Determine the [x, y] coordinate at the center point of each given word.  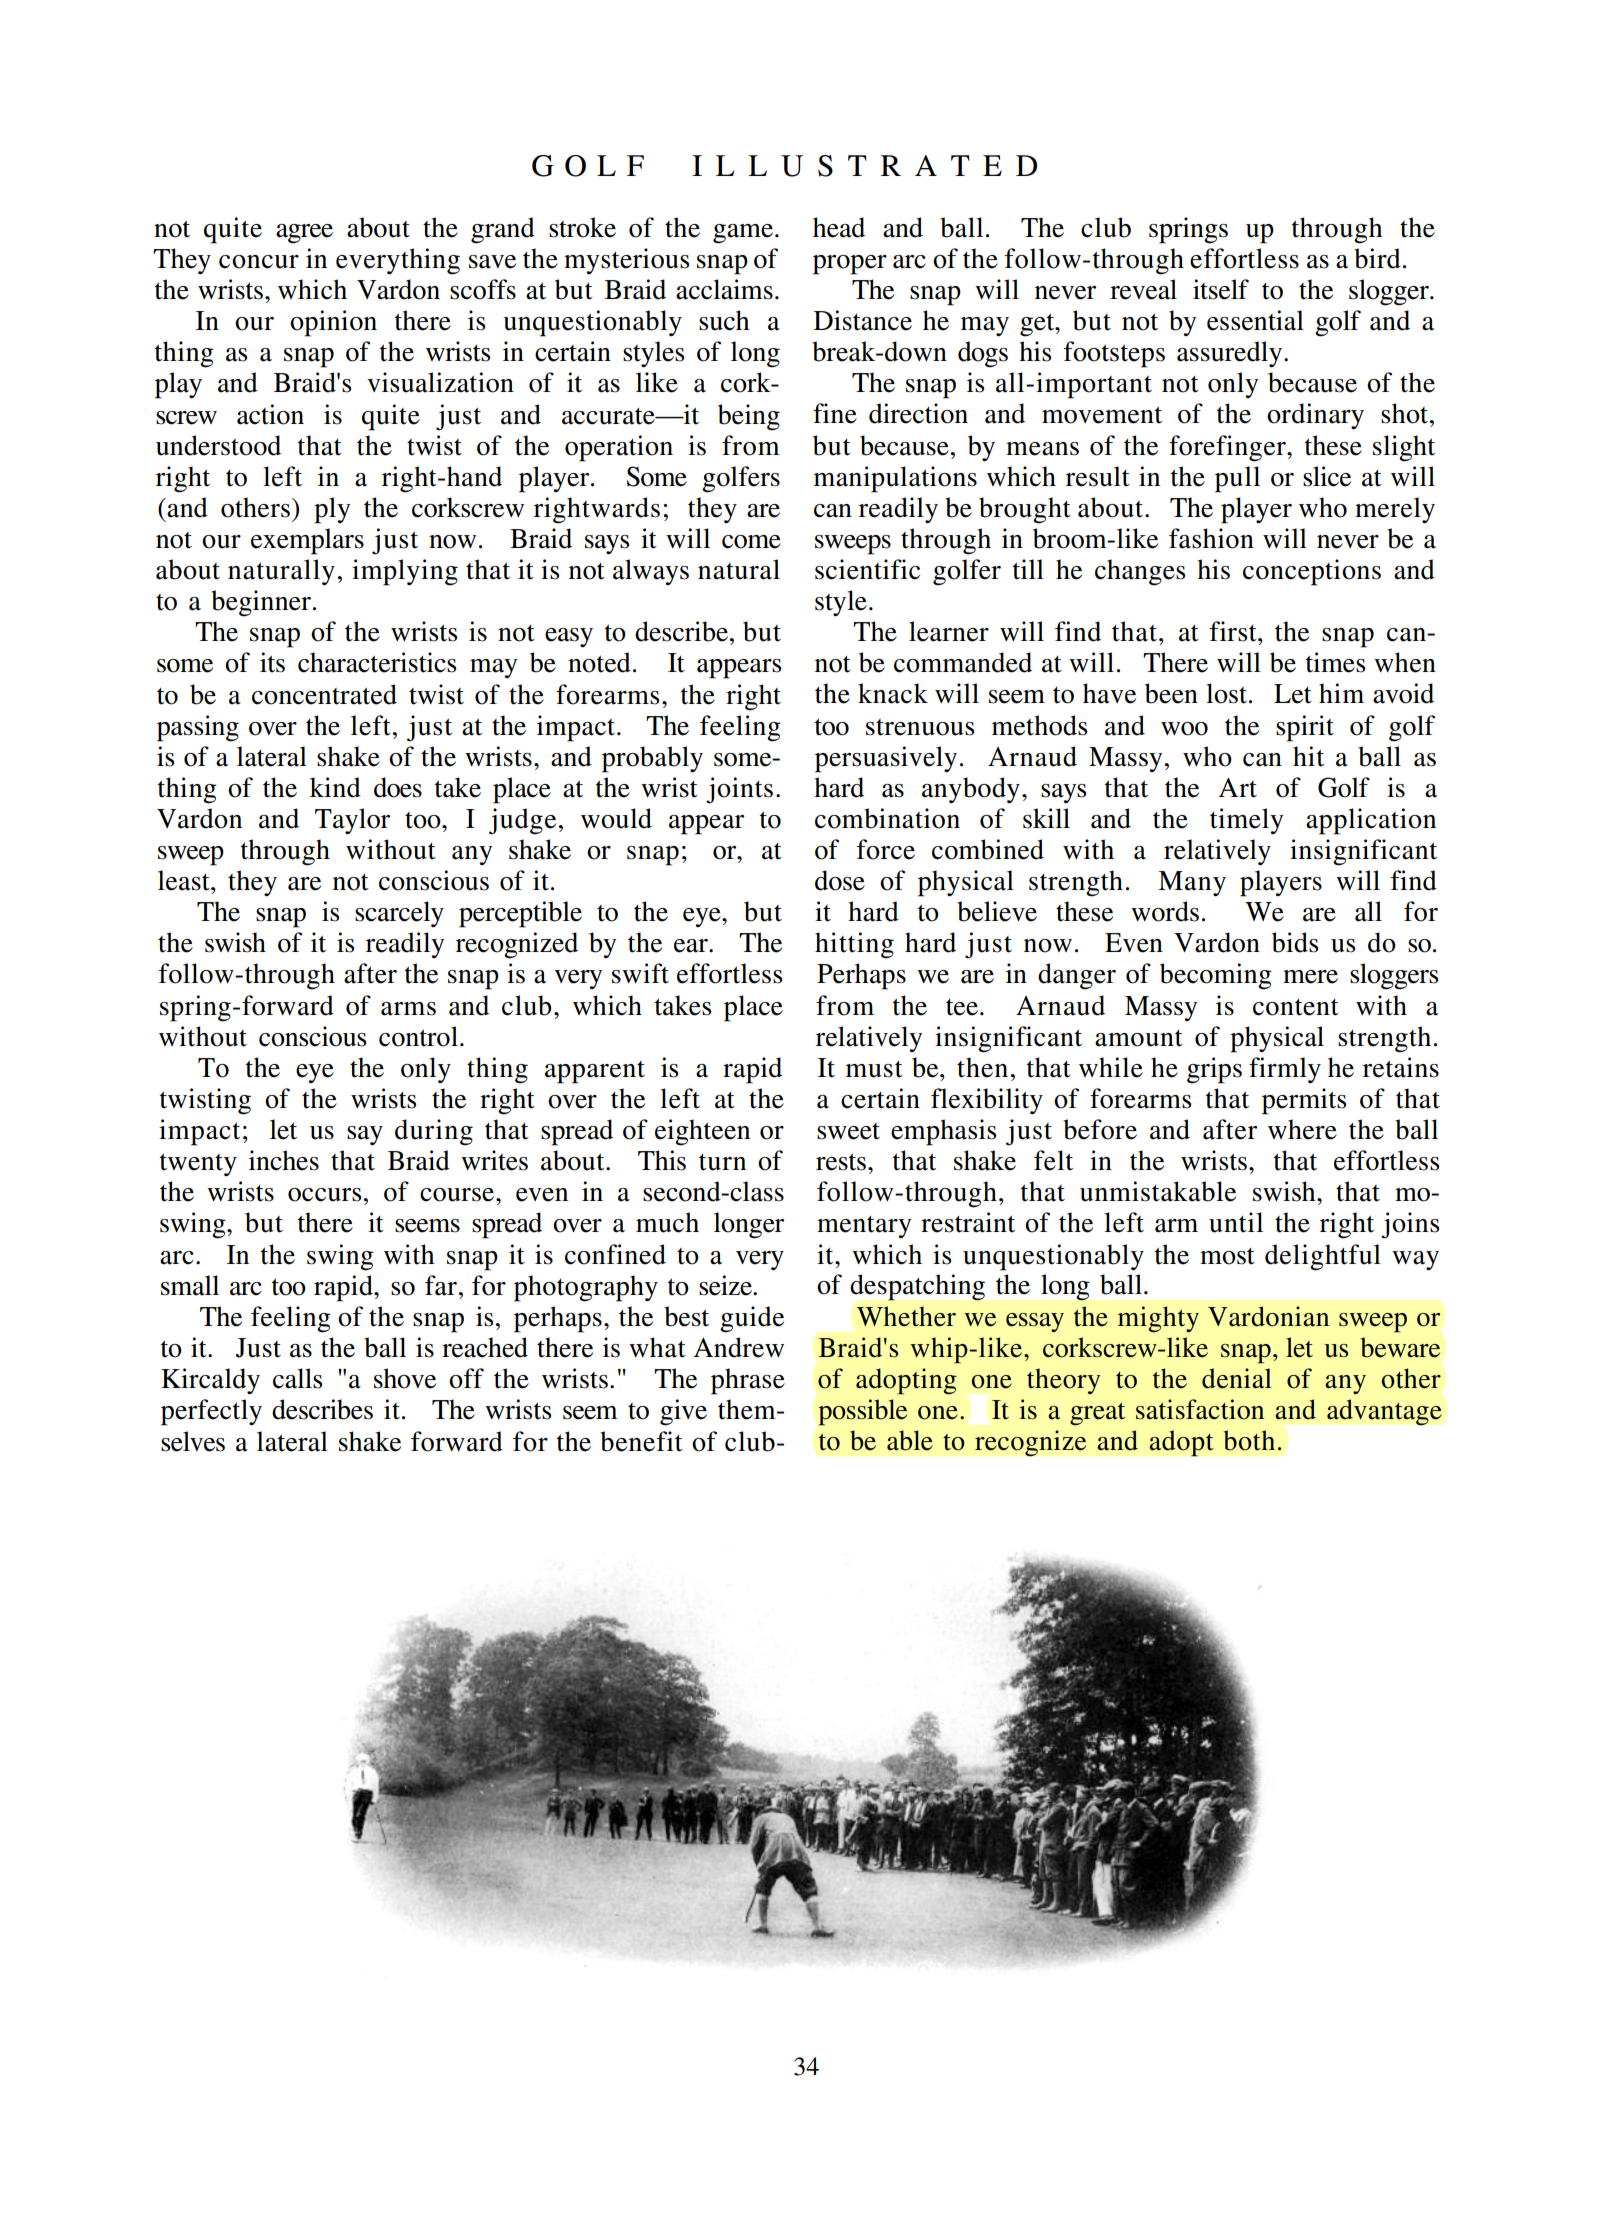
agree [304, 234]
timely [1247, 821]
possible [862, 1412]
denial [1237, 1378]
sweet [848, 1131]
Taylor [352, 821]
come [751, 542]
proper [850, 265]
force [886, 849]
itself [1221, 289]
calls [297, 1378]
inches [284, 1160]
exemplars [307, 541]
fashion [1211, 538]
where [1302, 1129]
